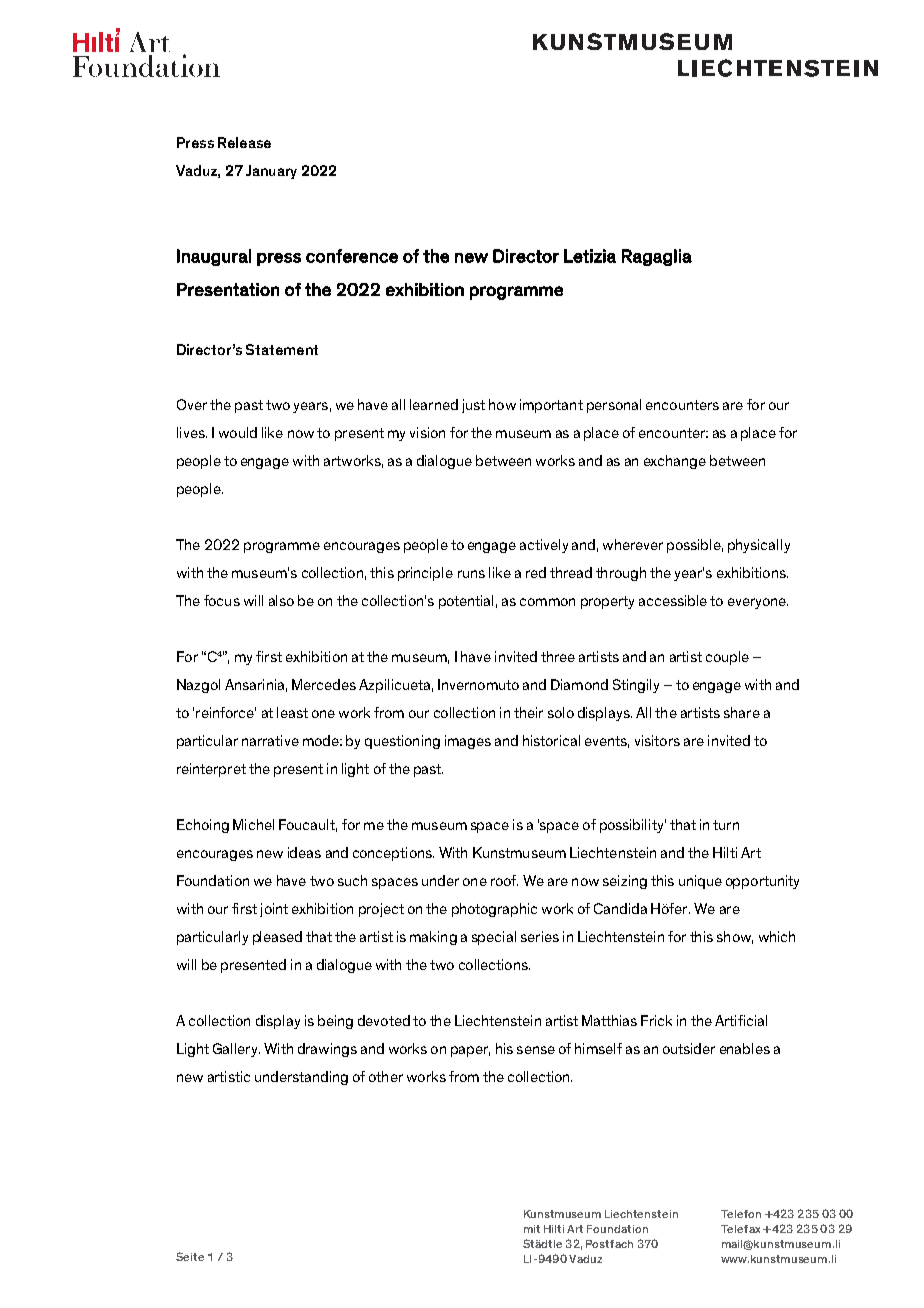 This document has height=1308, width=924. What do you see at coordinates (742, 712) in the document?
I see `share` at bounding box center [742, 712].
